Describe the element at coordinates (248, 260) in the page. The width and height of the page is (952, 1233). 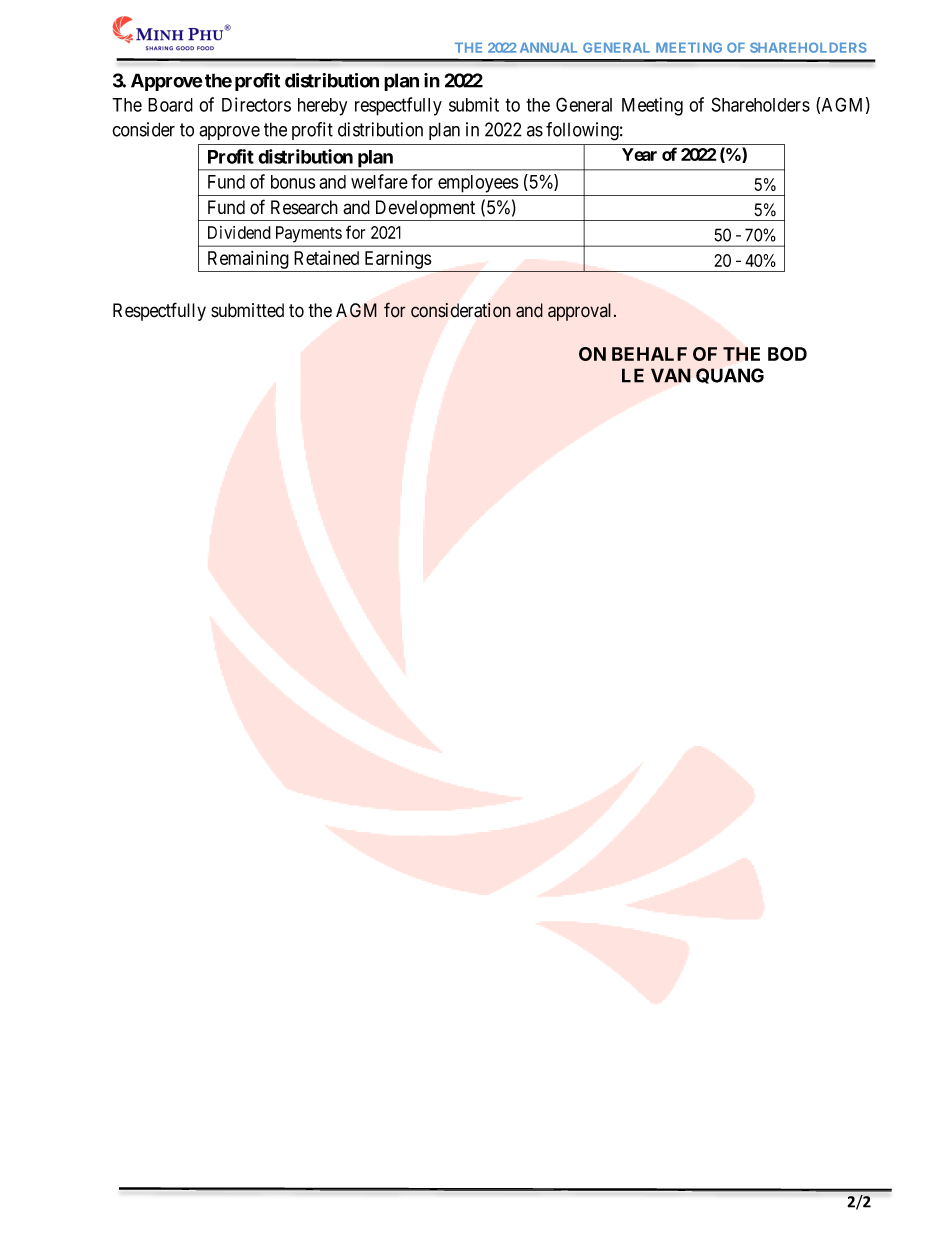
I see `Remaining` at that location.
